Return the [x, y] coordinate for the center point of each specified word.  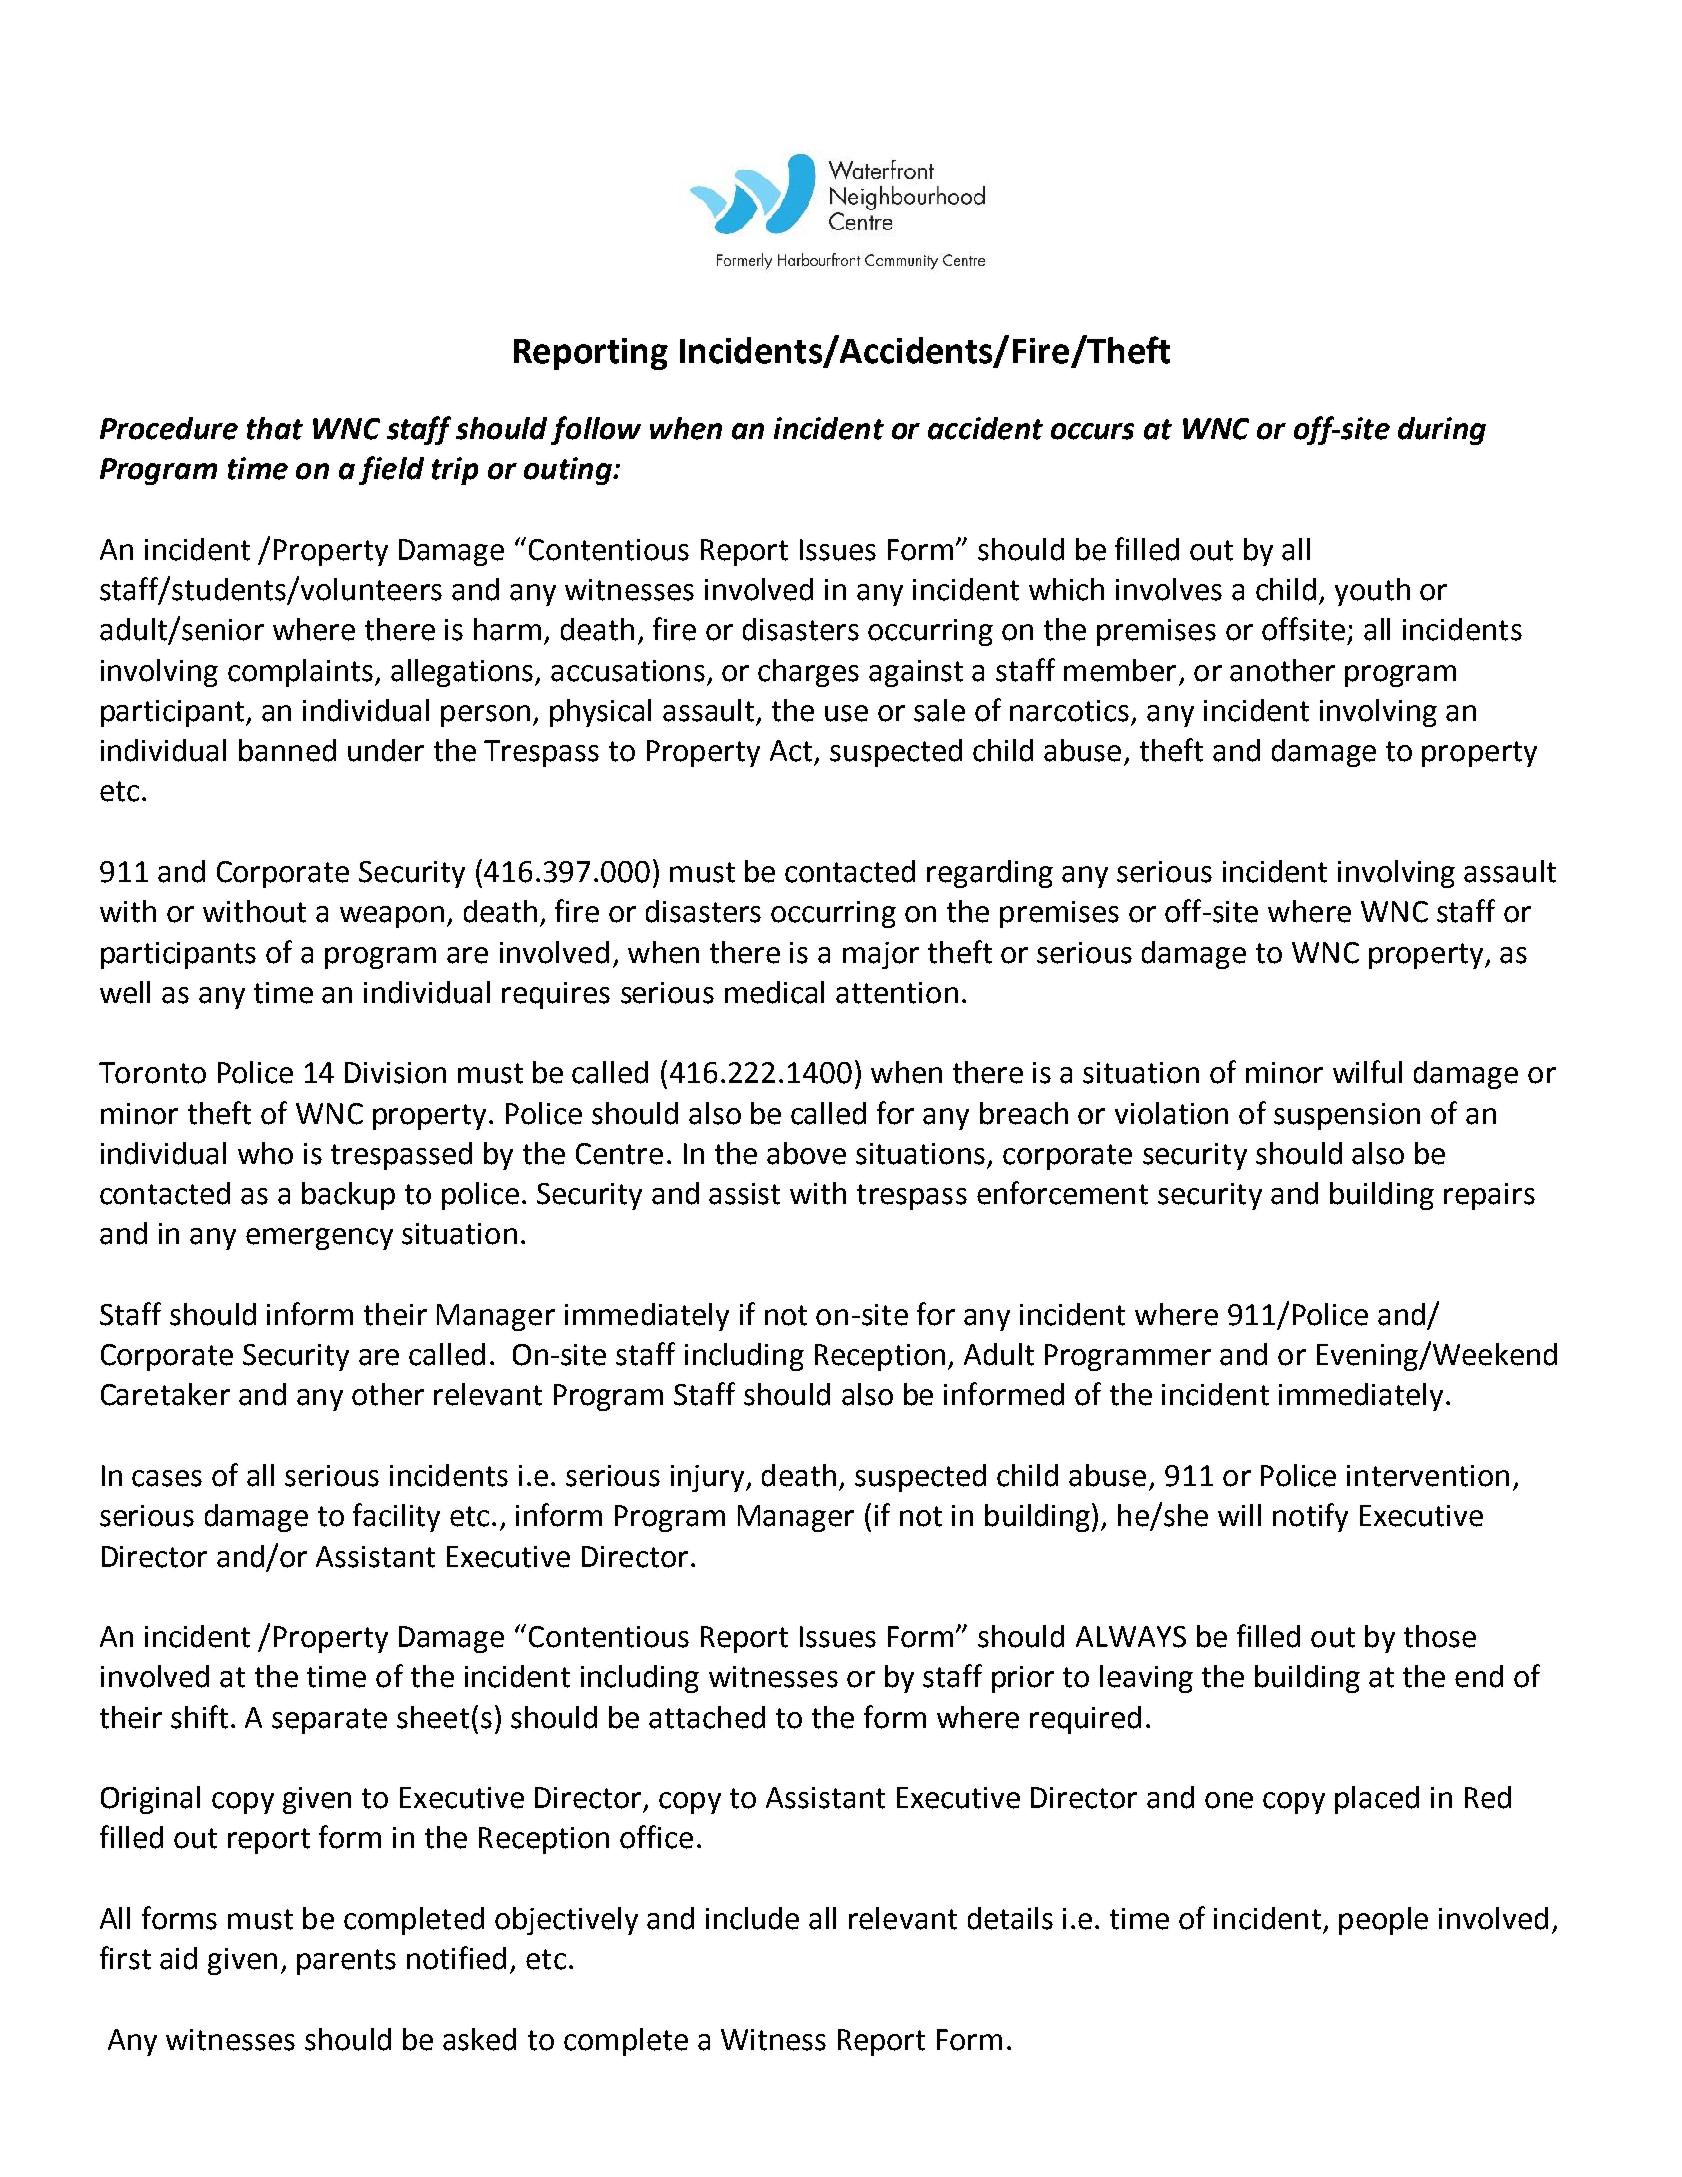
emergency [319, 1239]
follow [596, 430]
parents [346, 1962]
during [1442, 431]
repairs [1489, 1196]
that [275, 428]
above [806, 1153]
